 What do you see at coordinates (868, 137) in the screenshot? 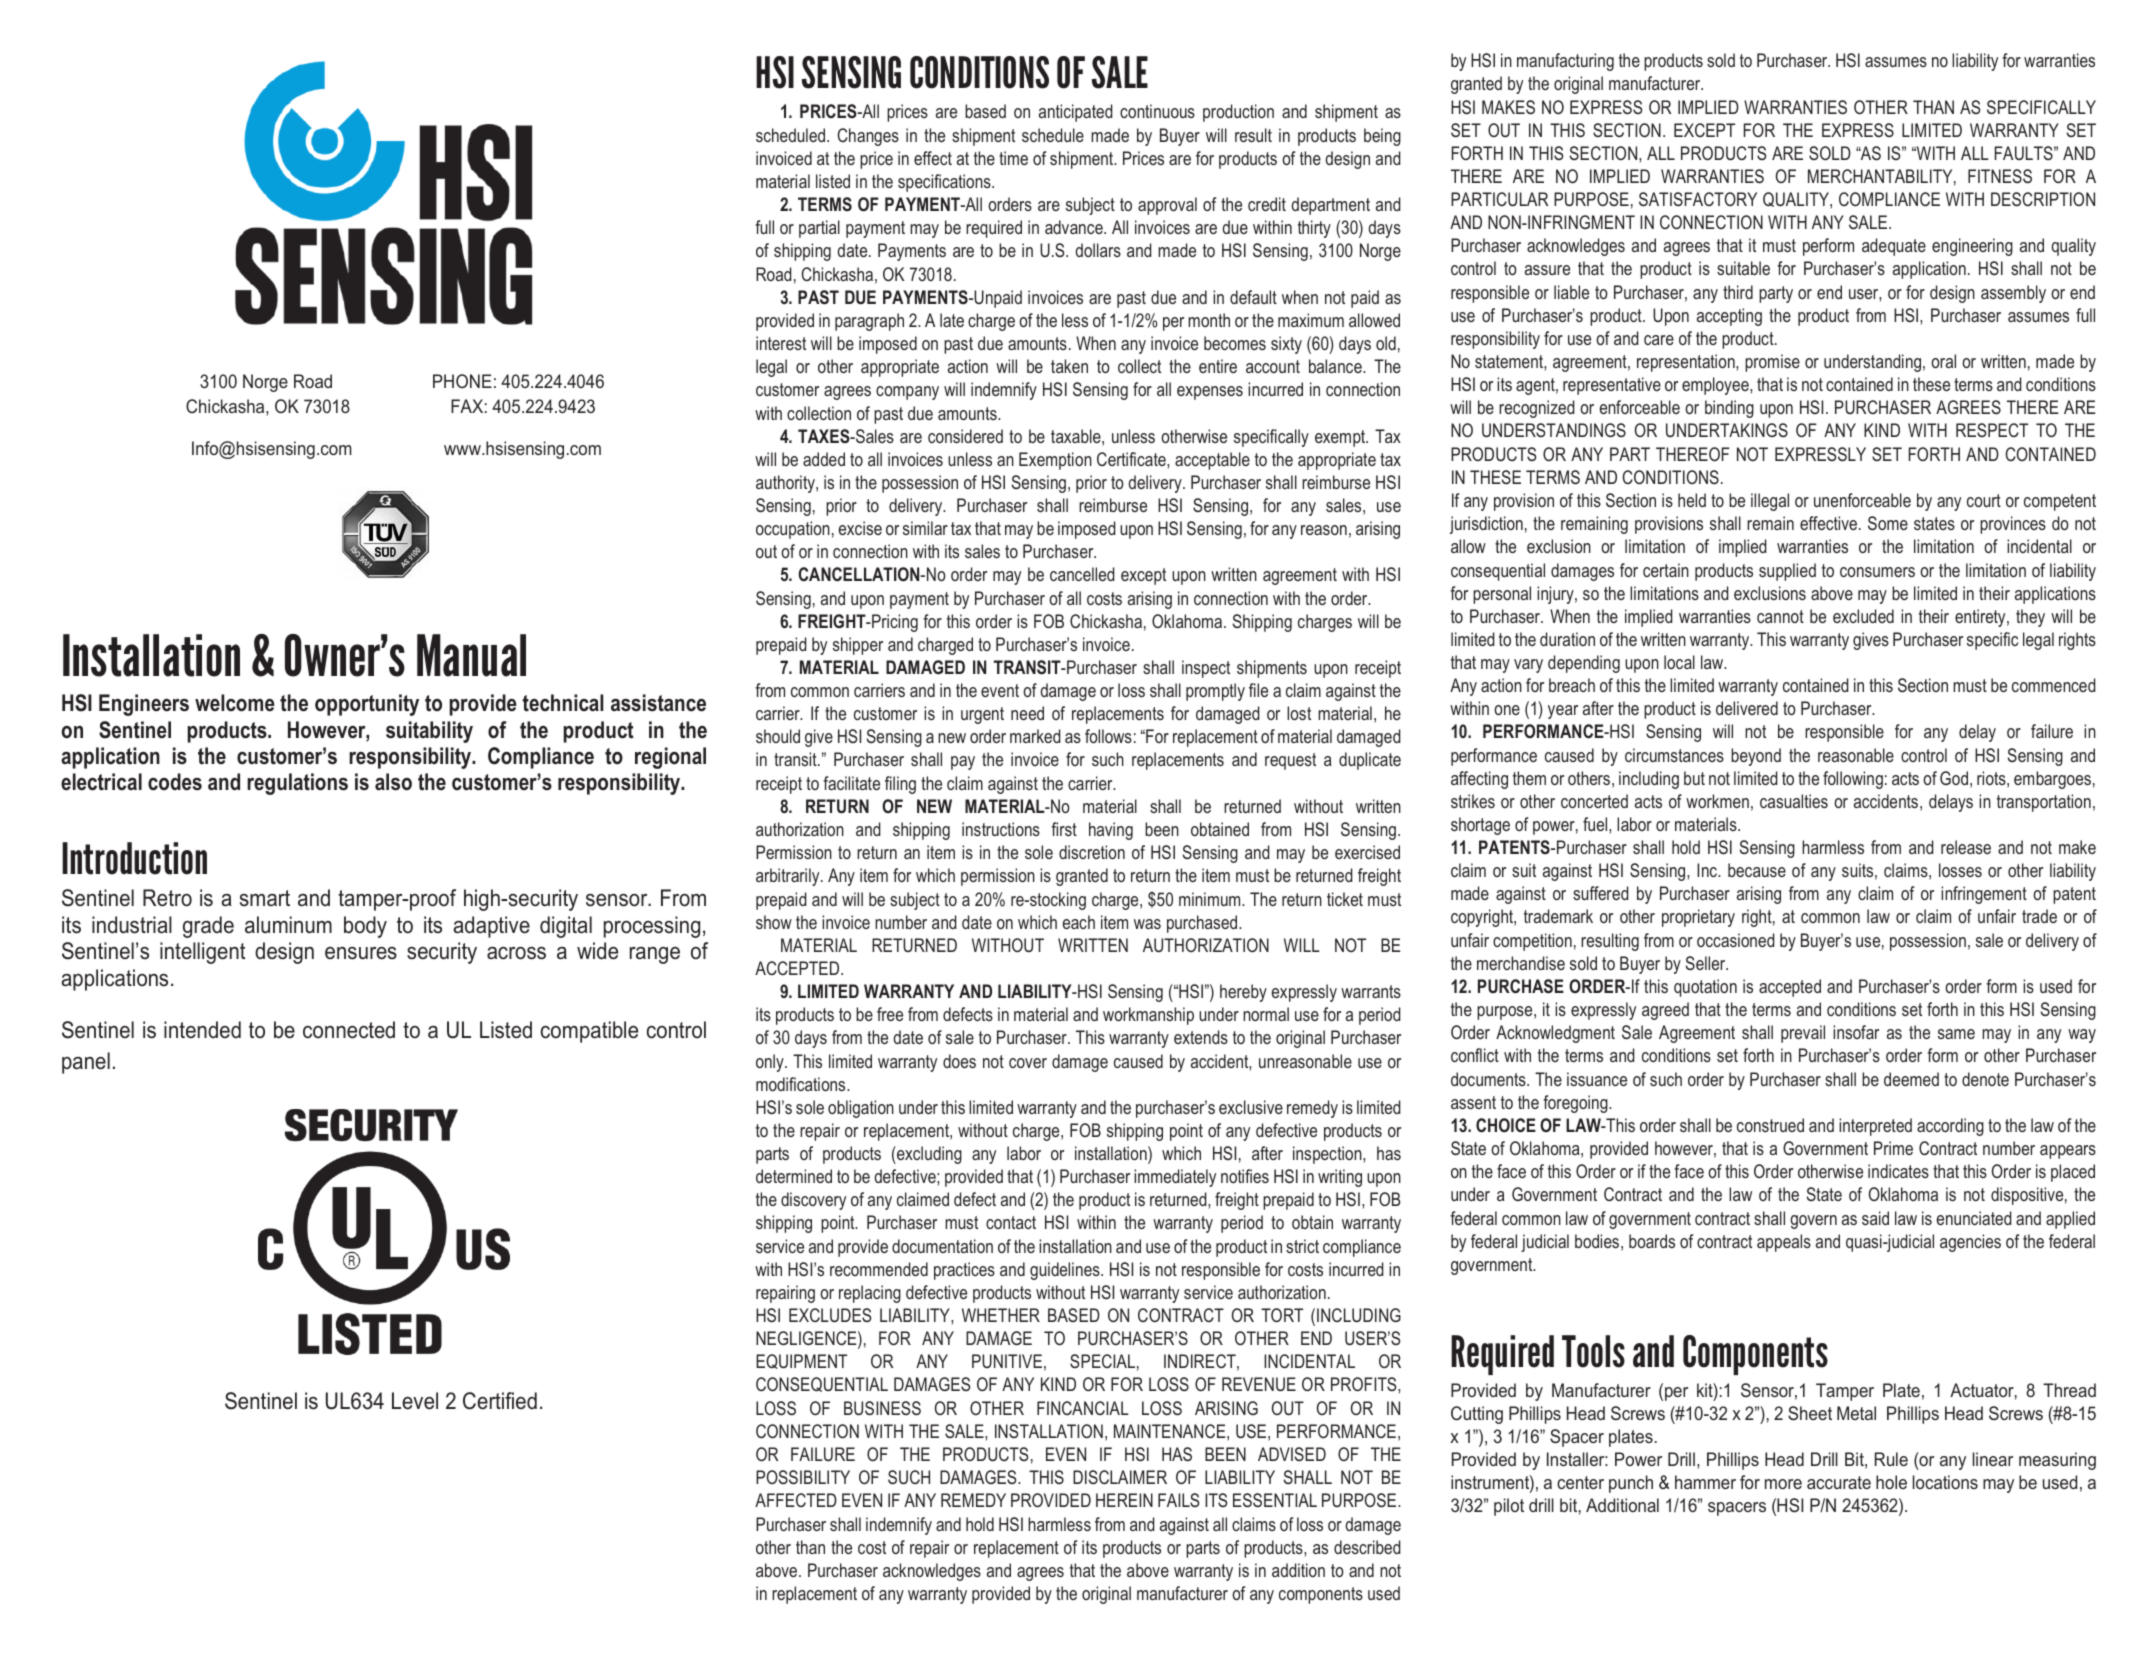
I see `Changes` at bounding box center [868, 137].
